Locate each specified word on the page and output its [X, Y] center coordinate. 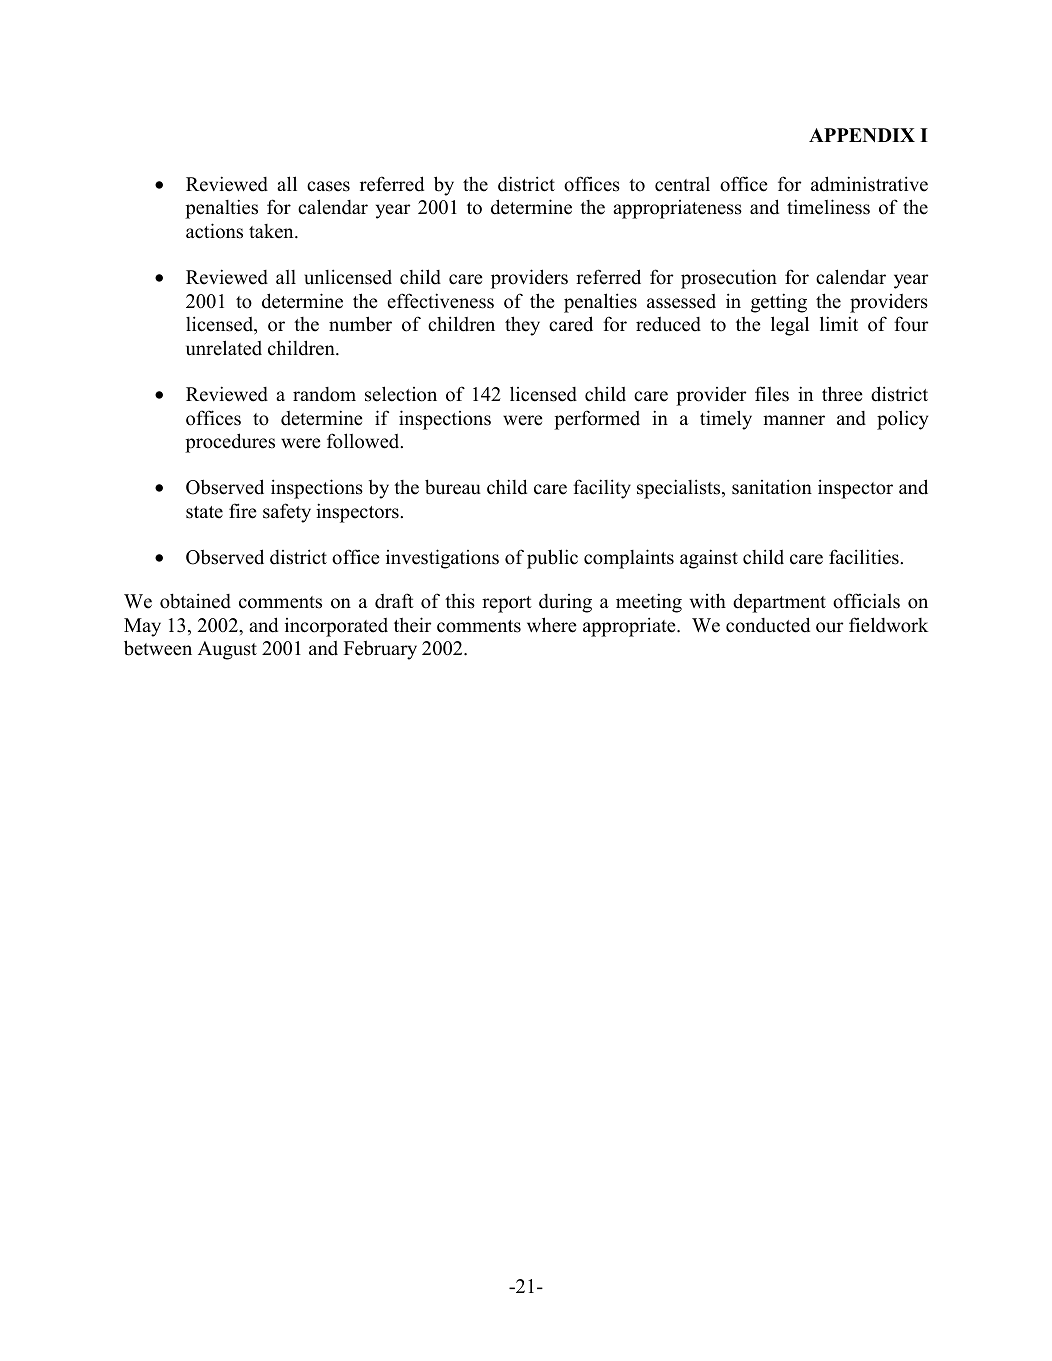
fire [242, 511]
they [522, 326]
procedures [230, 443]
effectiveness [440, 301]
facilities [864, 557]
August [227, 650]
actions [214, 231]
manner [794, 420]
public [552, 559]
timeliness [828, 207]
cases [328, 186]
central [682, 184]
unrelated [224, 348]
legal [790, 326]
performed [597, 420]
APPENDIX [862, 135]
